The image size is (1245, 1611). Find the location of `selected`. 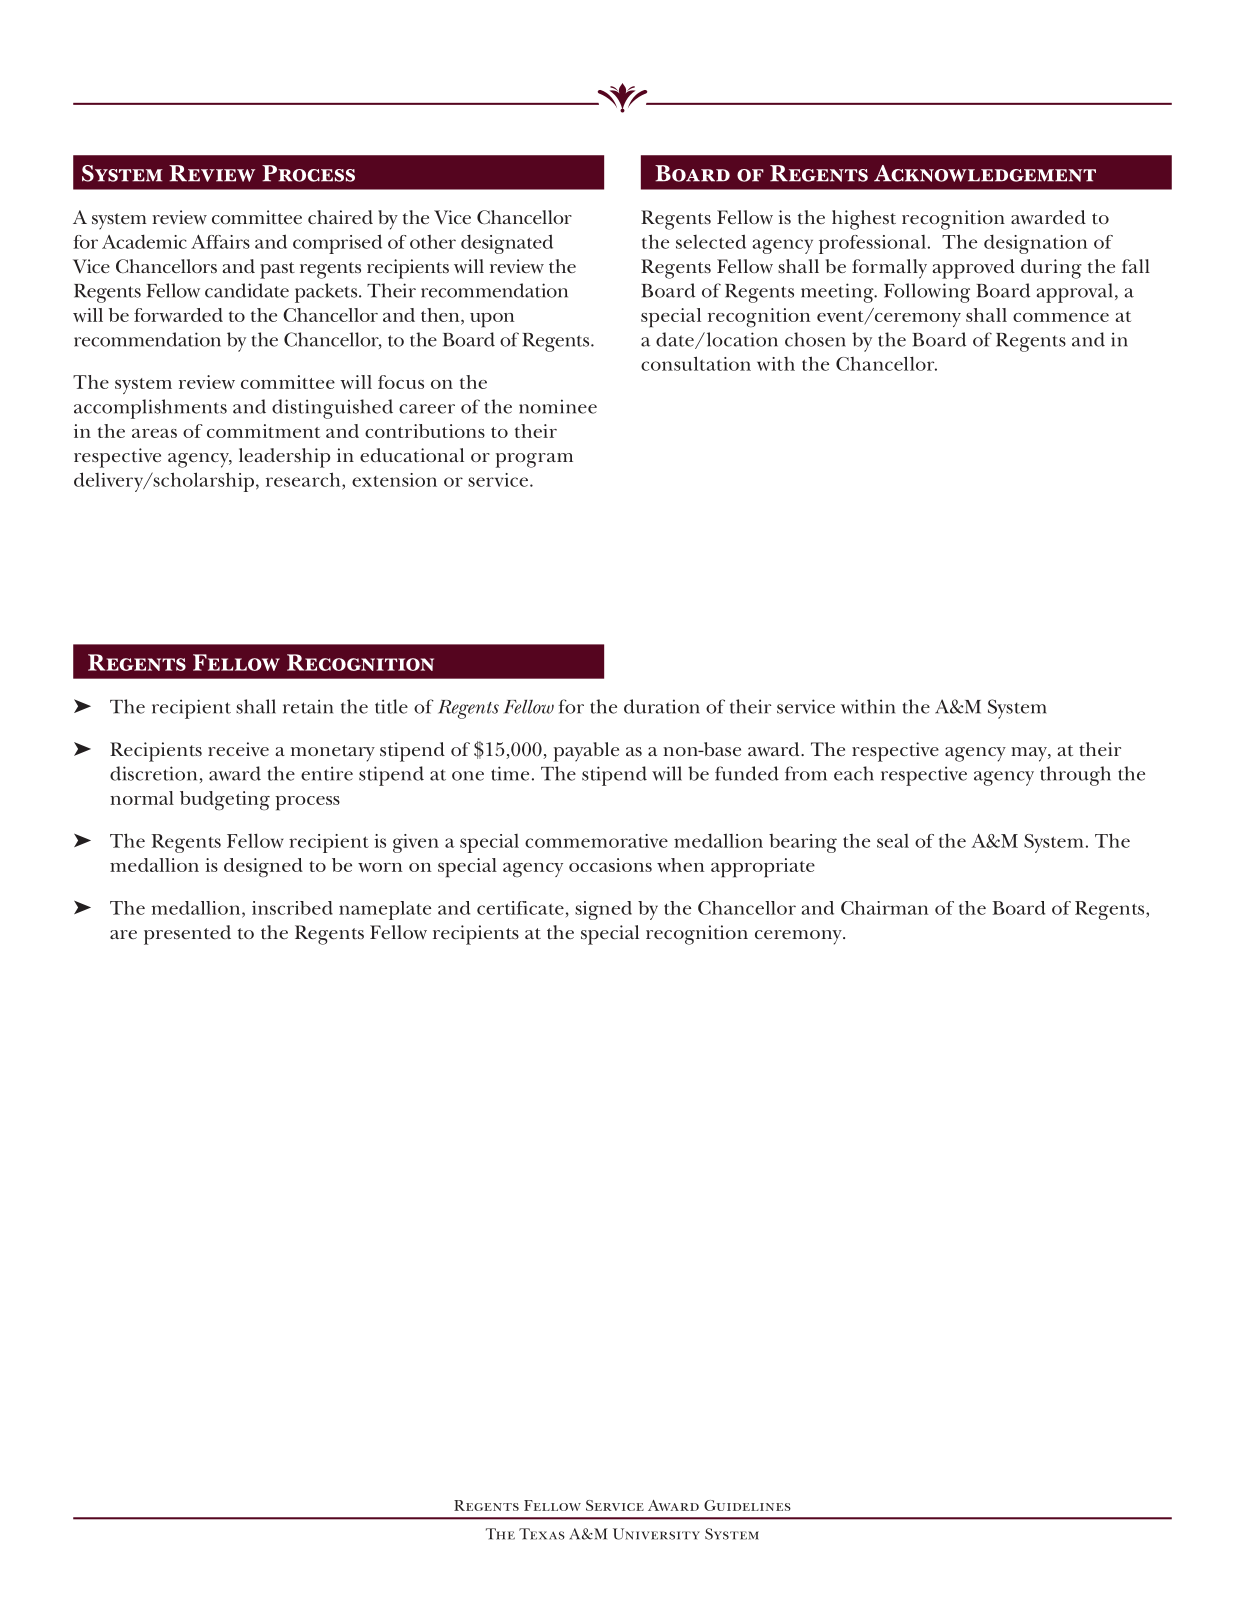

selected is located at coordinates (711, 241).
